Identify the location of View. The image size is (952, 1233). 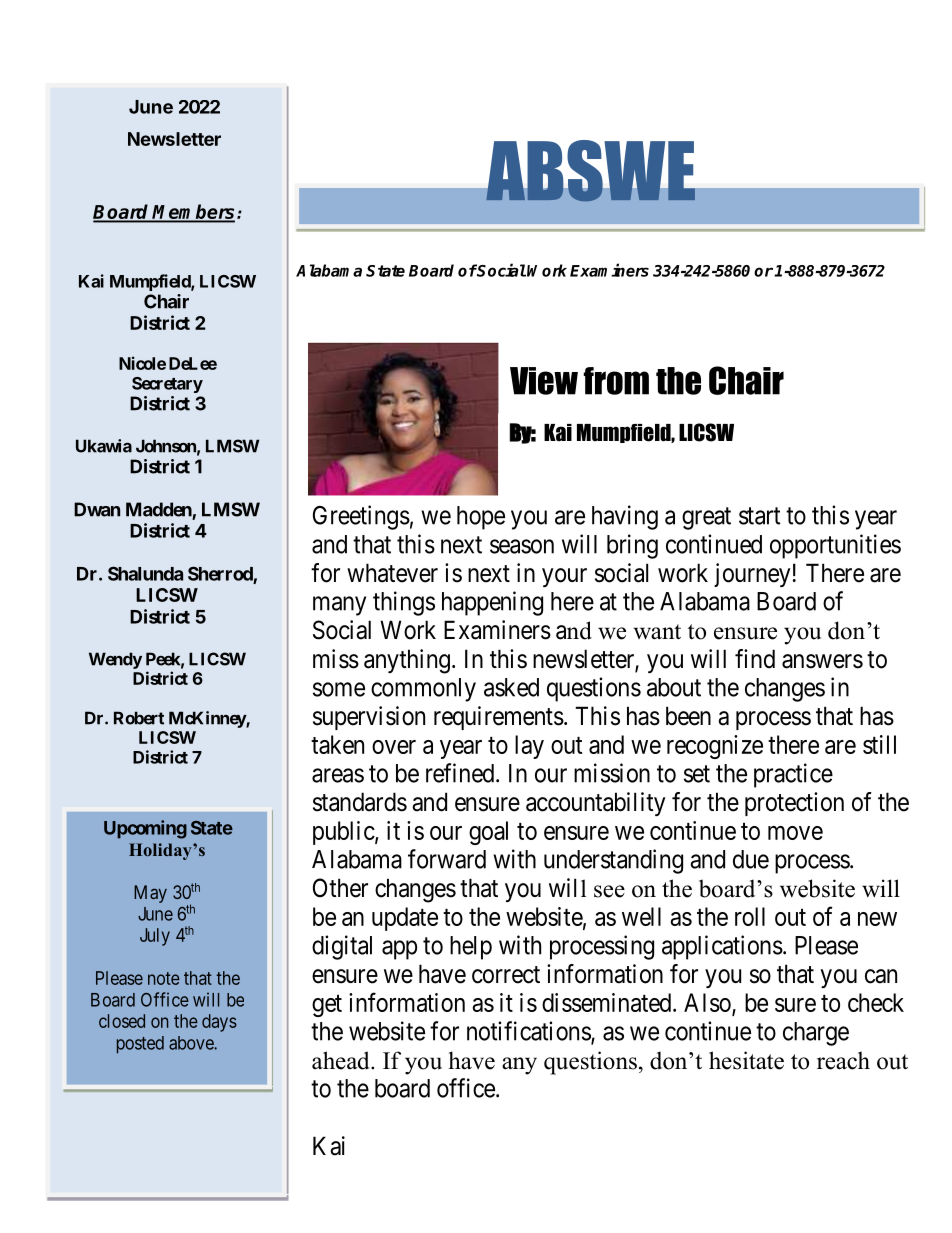
(544, 381).
